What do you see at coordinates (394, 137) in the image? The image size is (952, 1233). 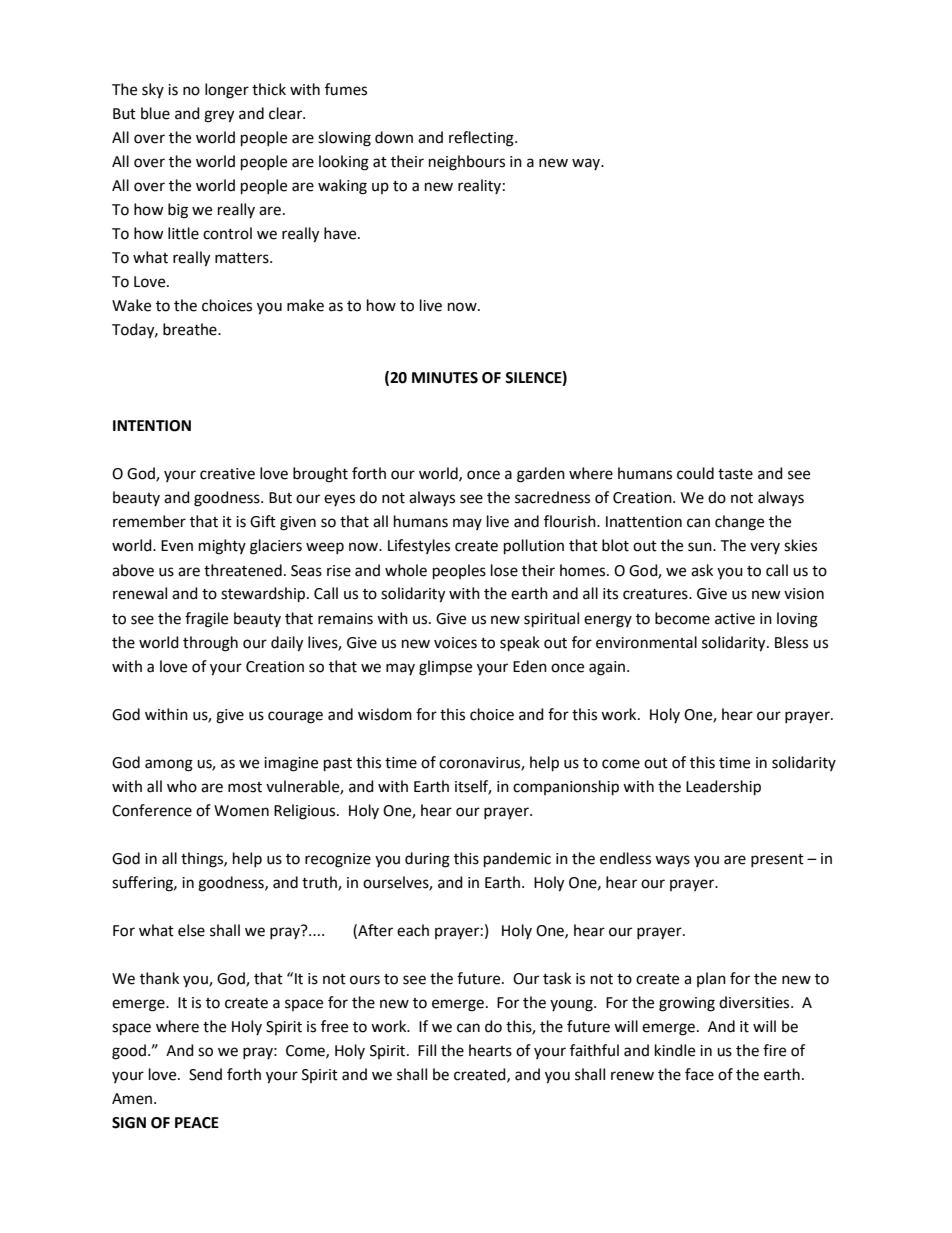 I see `down` at bounding box center [394, 137].
